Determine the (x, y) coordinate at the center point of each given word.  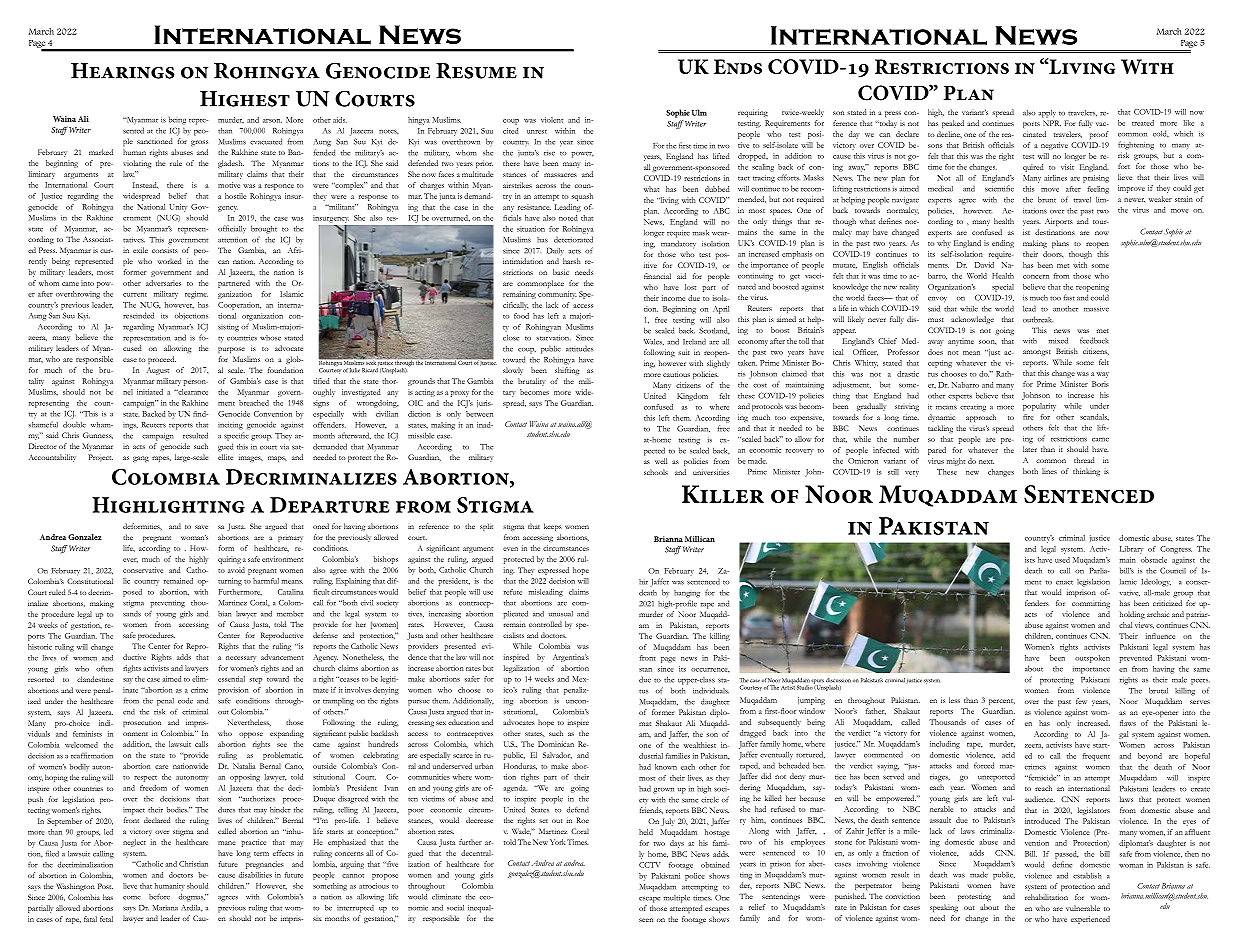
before (159, 896)
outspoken (1092, 659)
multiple (677, 898)
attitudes (579, 348)
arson (272, 121)
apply (1047, 114)
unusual (561, 614)
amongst (1037, 353)
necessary (241, 659)
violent (552, 120)
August (158, 371)
